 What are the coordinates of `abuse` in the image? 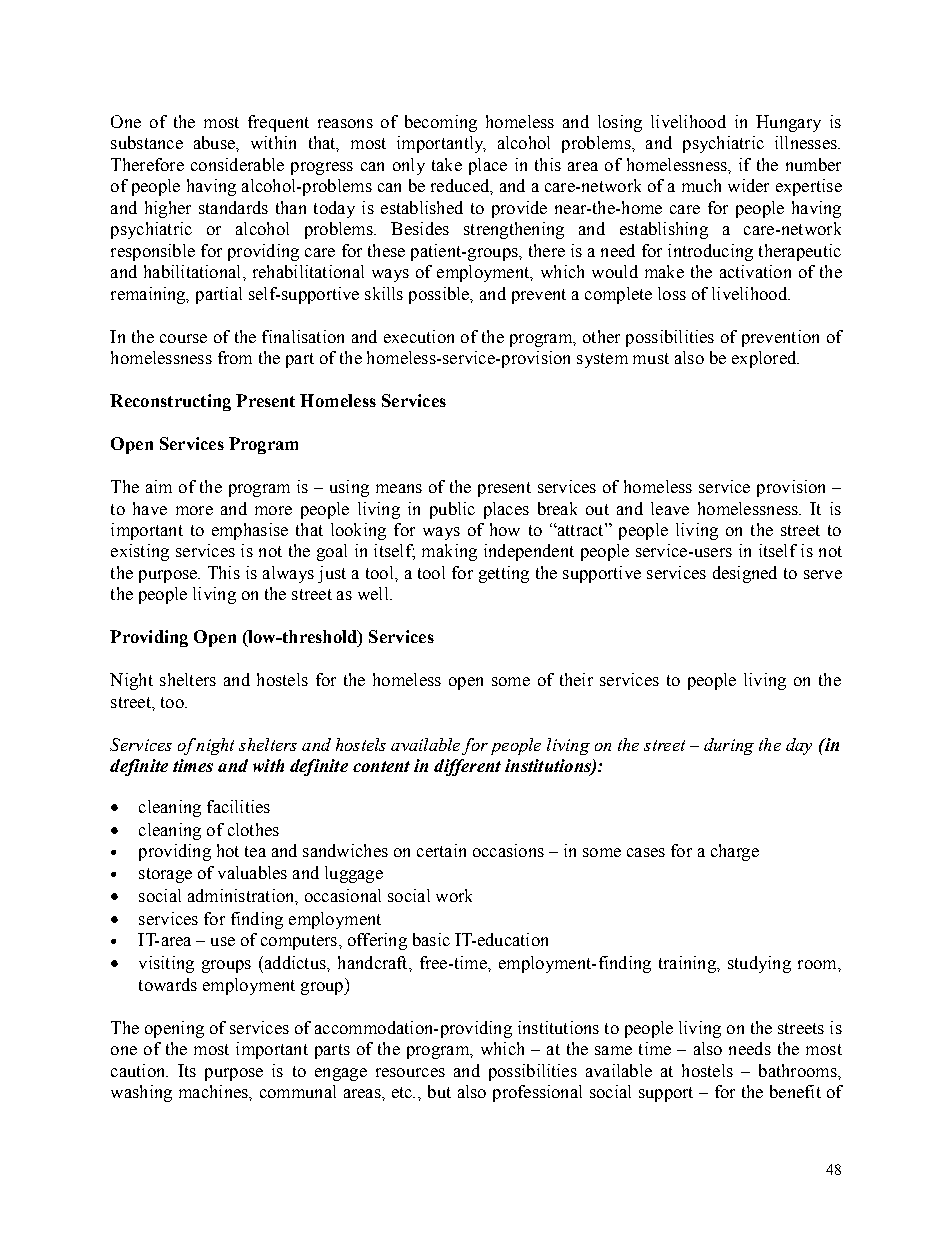 It's located at (215, 142).
